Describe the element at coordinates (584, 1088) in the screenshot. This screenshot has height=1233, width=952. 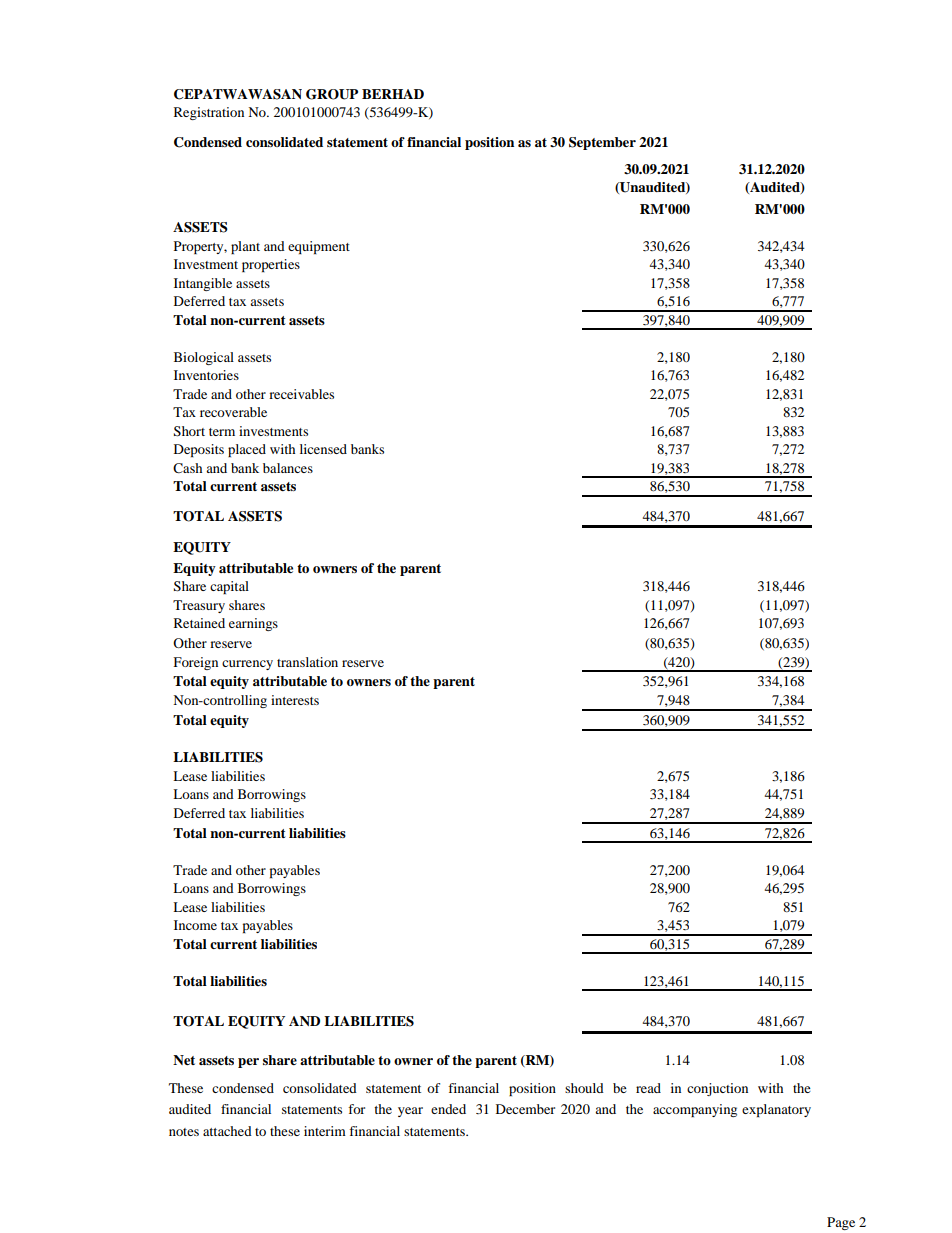
I see `should` at that location.
